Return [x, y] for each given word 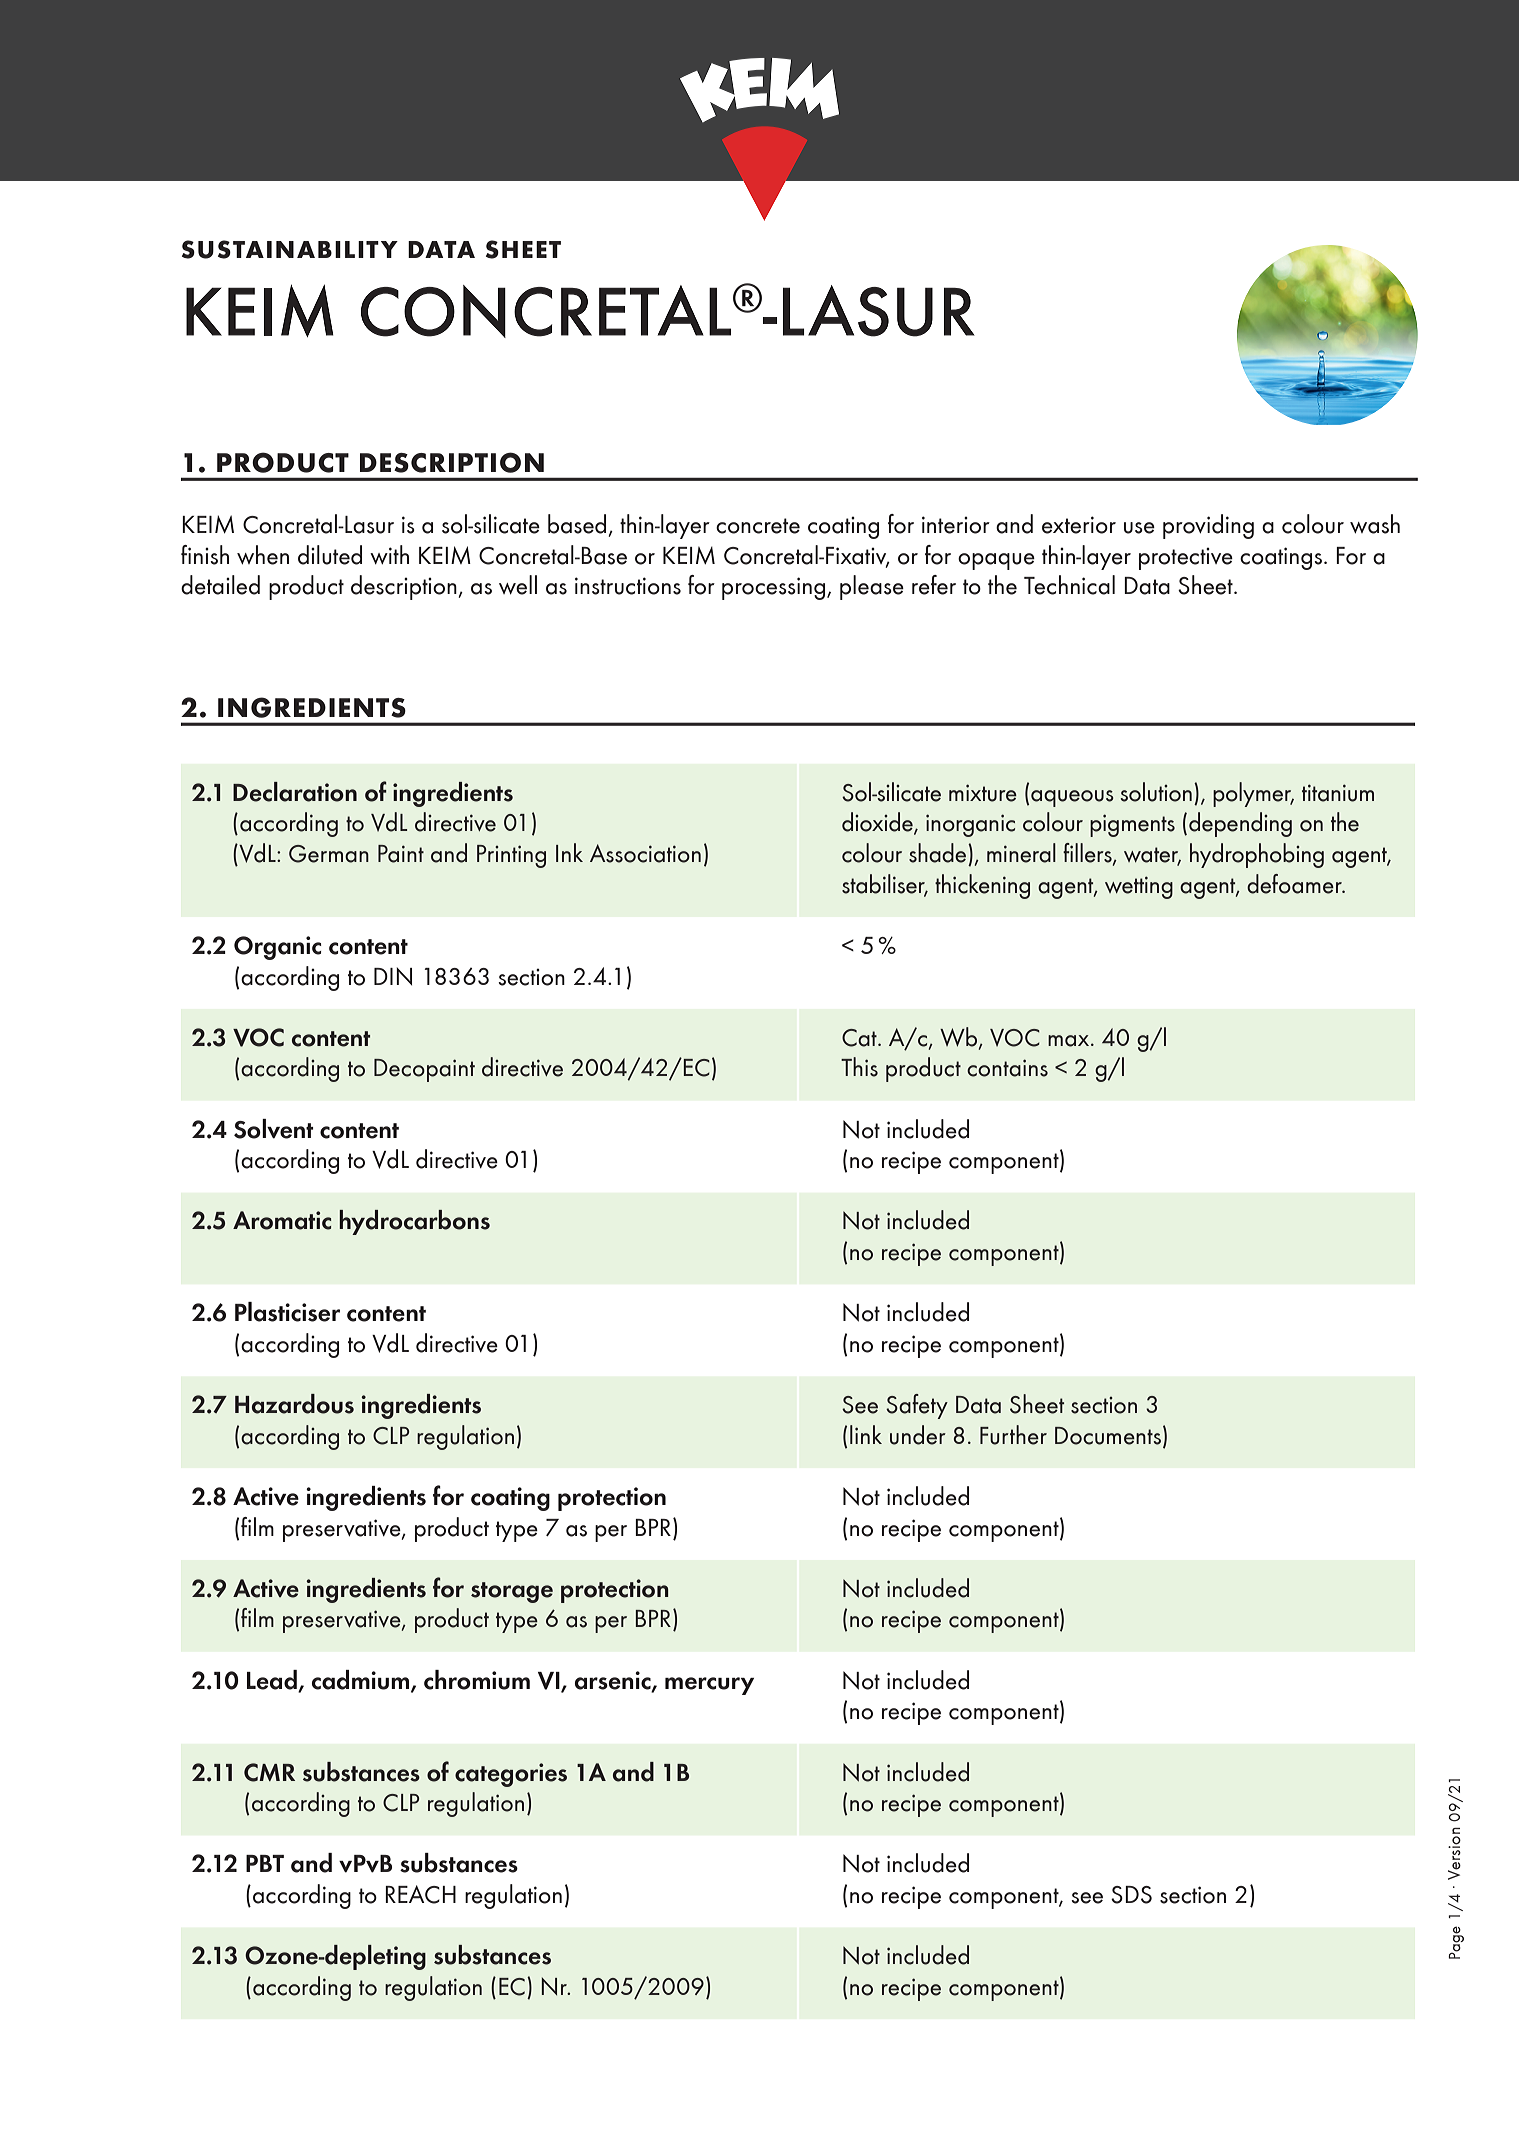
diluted [330, 555]
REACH [420, 1894]
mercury [709, 1686]
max [1070, 1041]
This [859, 1067]
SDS [1131, 1895]
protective [1186, 559]
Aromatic [282, 1220]
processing [773, 588]
